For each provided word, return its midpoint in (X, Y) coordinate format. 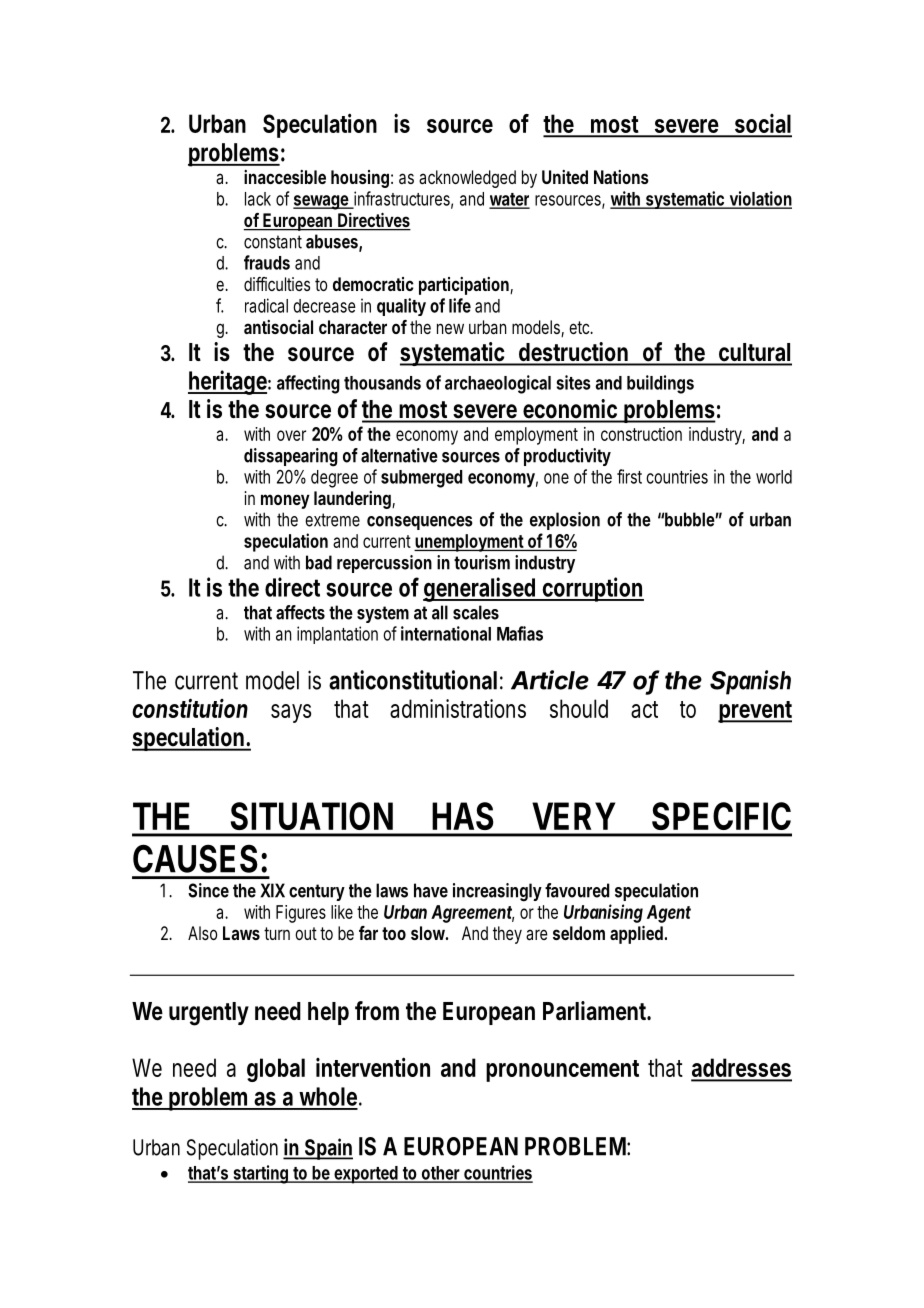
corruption (592, 589)
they (507, 935)
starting (261, 1174)
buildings (660, 384)
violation (759, 199)
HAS (463, 816)
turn (277, 933)
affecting (308, 384)
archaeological (498, 384)
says (291, 713)
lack (258, 199)
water (509, 200)
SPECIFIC (721, 816)
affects (300, 612)
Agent (669, 914)
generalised (480, 589)
